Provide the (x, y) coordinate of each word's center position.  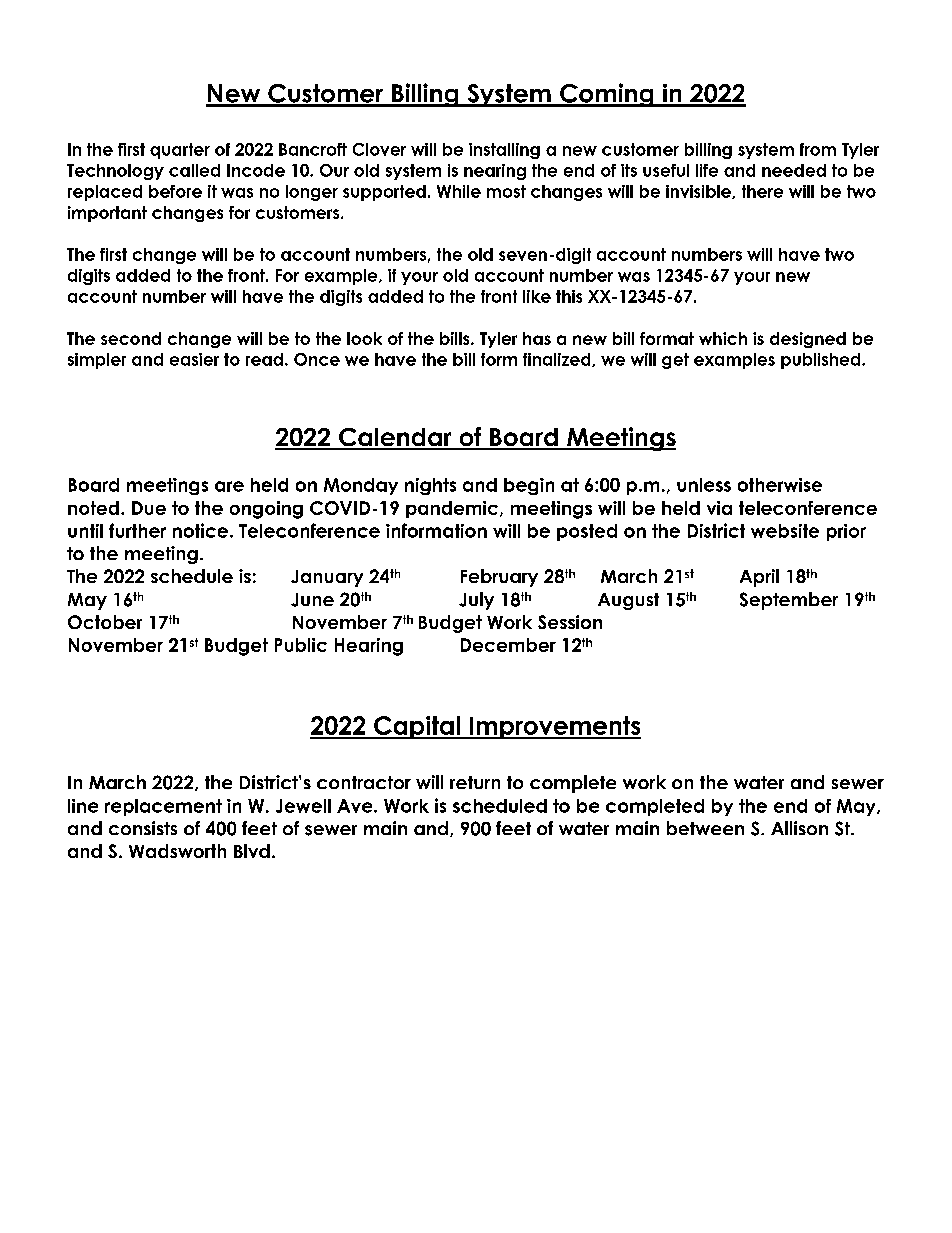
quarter (180, 151)
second (131, 338)
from (818, 149)
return (475, 782)
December (508, 645)
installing (504, 151)
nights (430, 486)
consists (143, 828)
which (723, 338)
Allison (799, 828)
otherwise (780, 485)
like (537, 296)
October (105, 622)
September (789, 601)
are (229, 486)
